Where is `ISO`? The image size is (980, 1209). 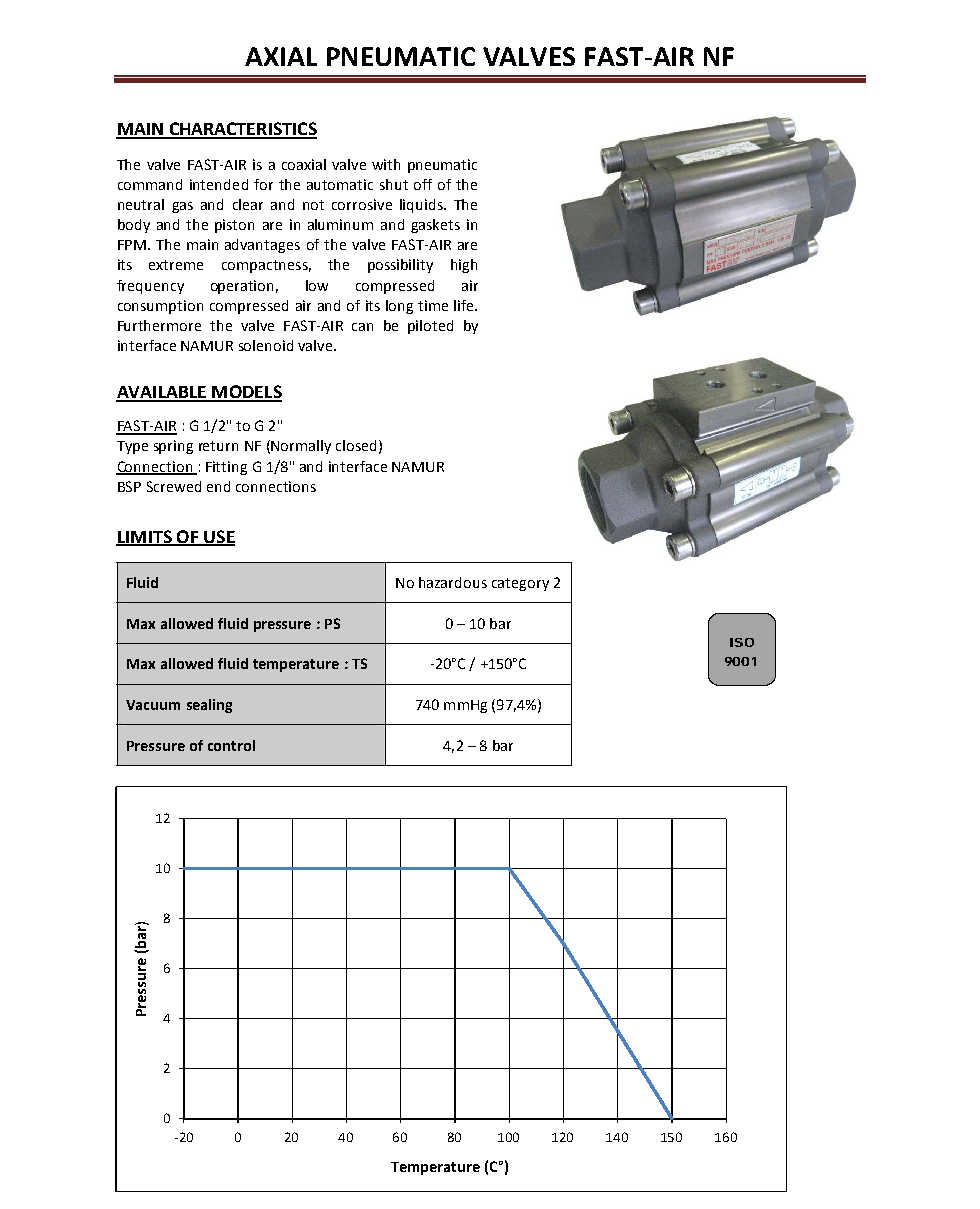 ISO is located at coordinates (742, 642).
